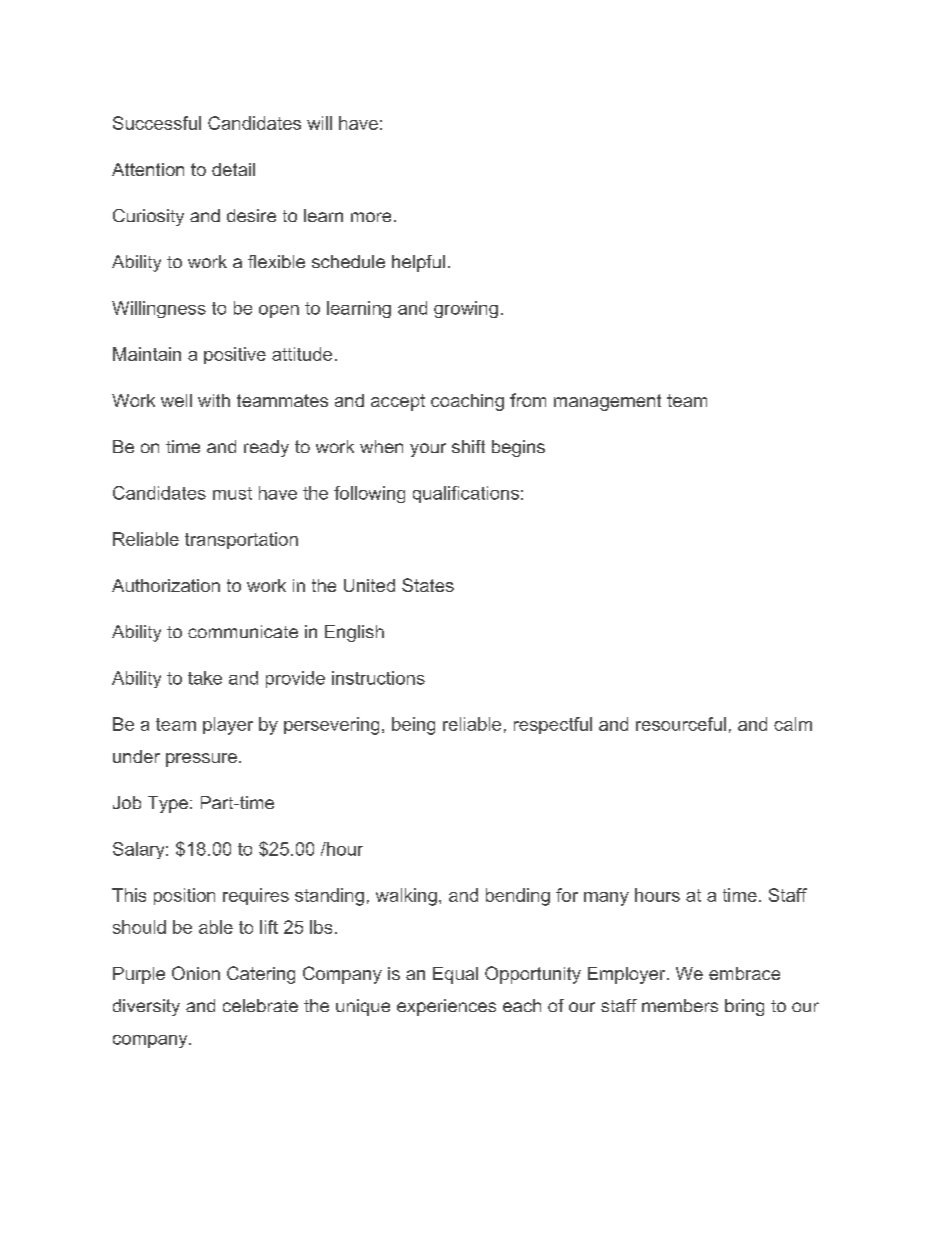 This screenshot has height=1233, width=952. What do you see at coordinates (793, 724) in the screenshot?
I see `calm` at bounding box center [793, 724].
